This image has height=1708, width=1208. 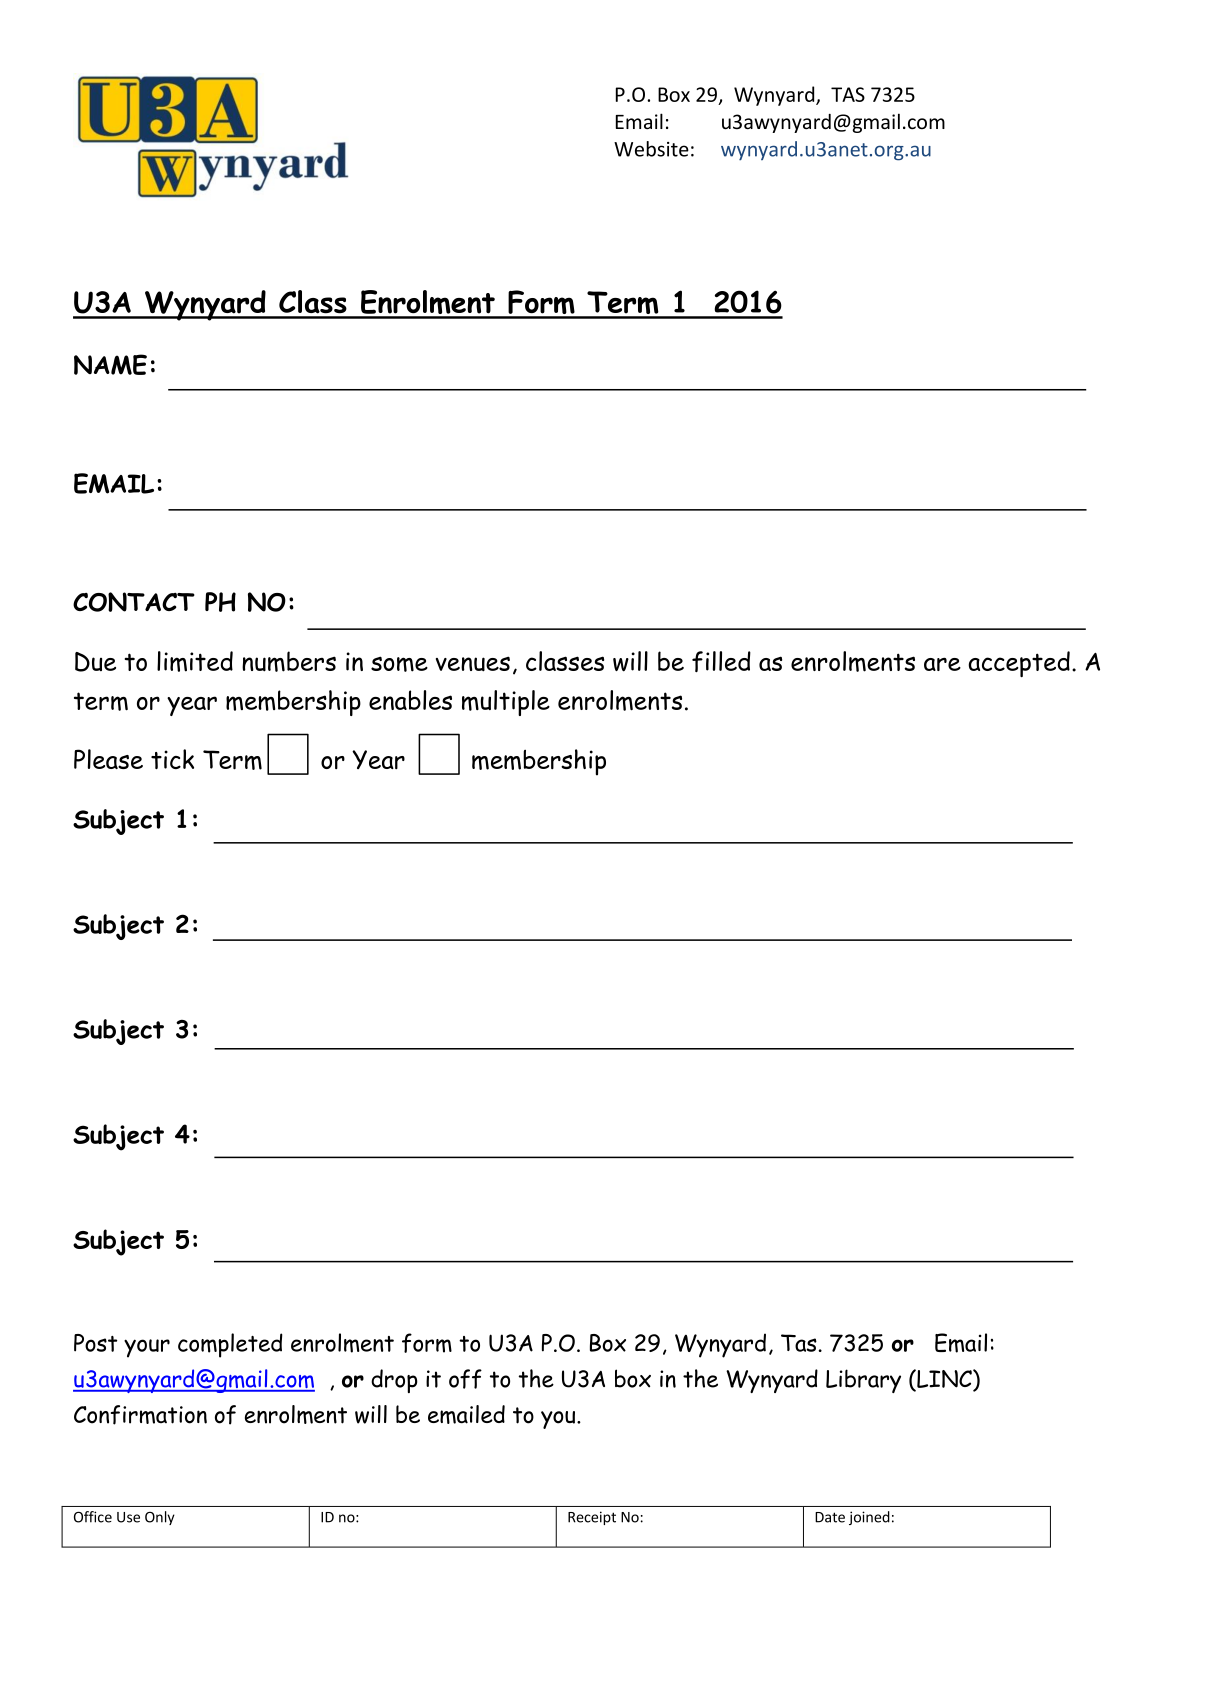 I want to click on NAME, so click(x=110, y=364).
